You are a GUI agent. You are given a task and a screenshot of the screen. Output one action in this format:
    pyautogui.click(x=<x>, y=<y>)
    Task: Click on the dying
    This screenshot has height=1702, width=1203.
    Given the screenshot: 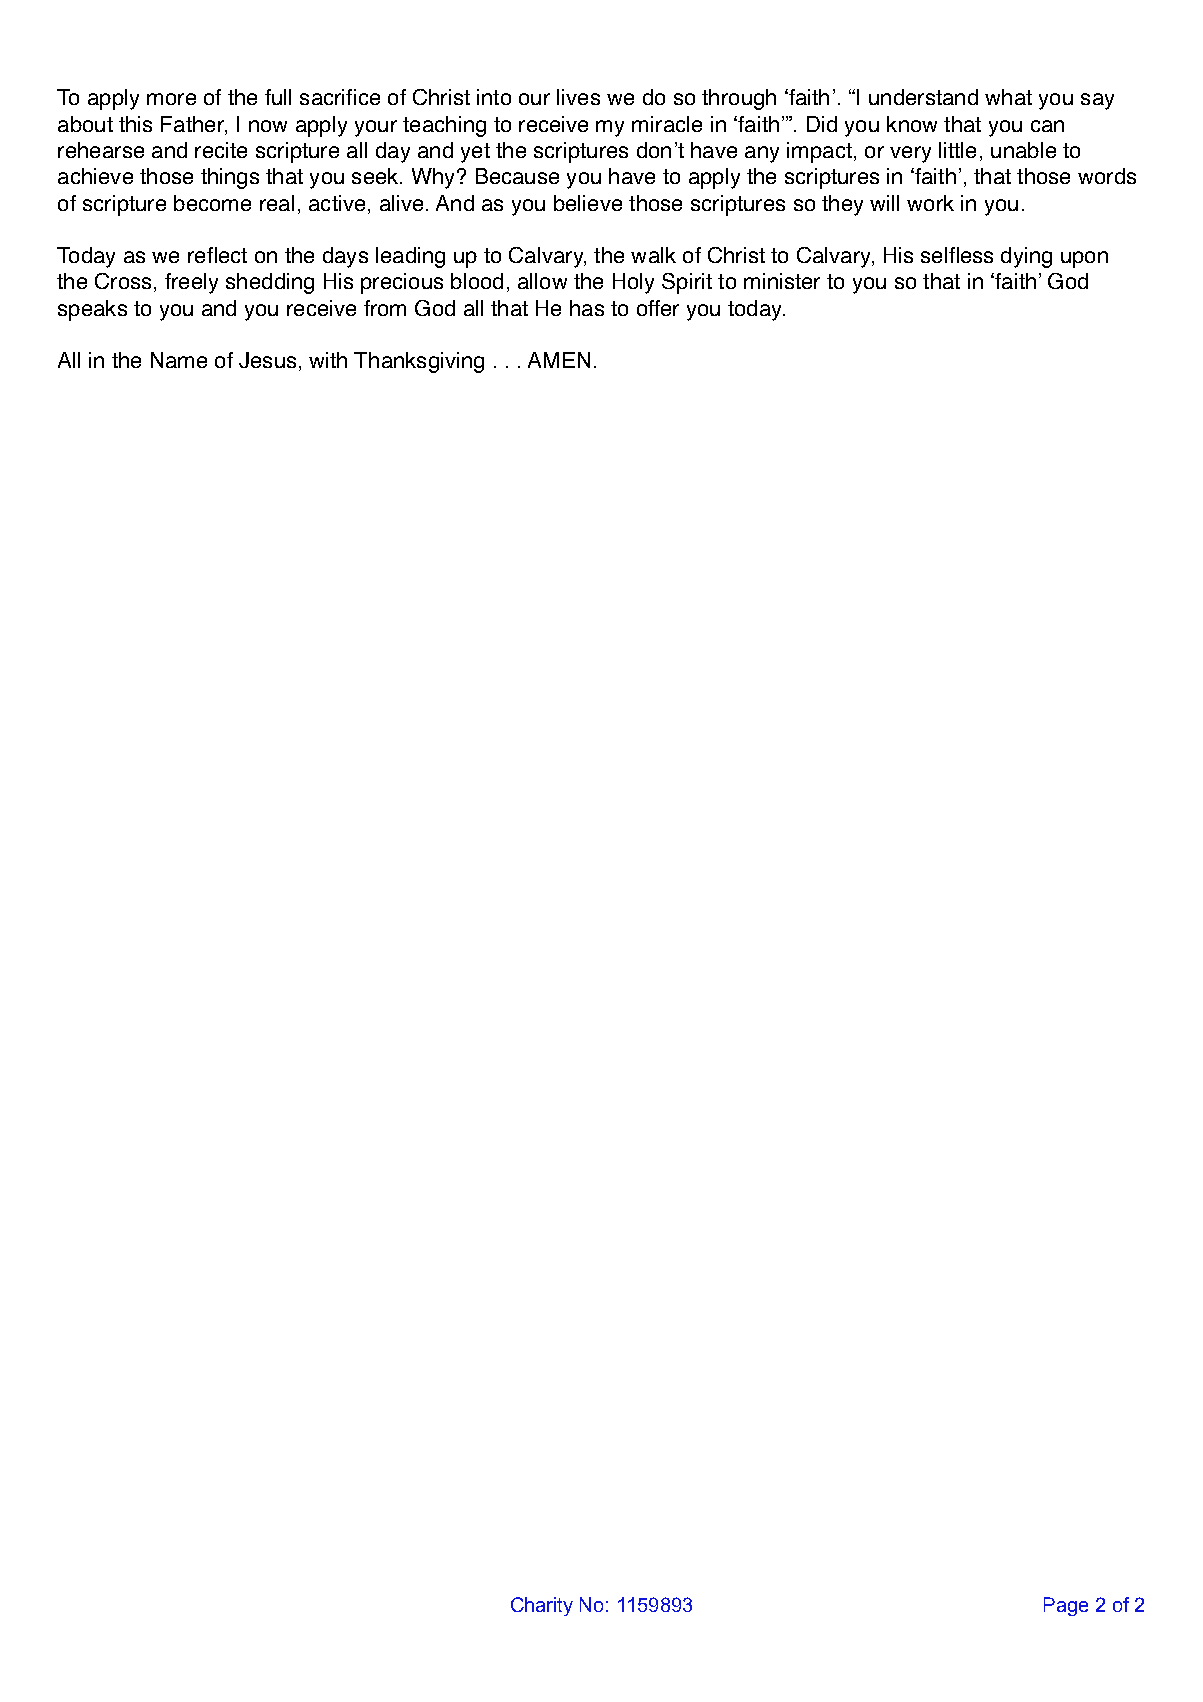 What is the action you would take?
    pyautogui.click(x=1026, y=257)
